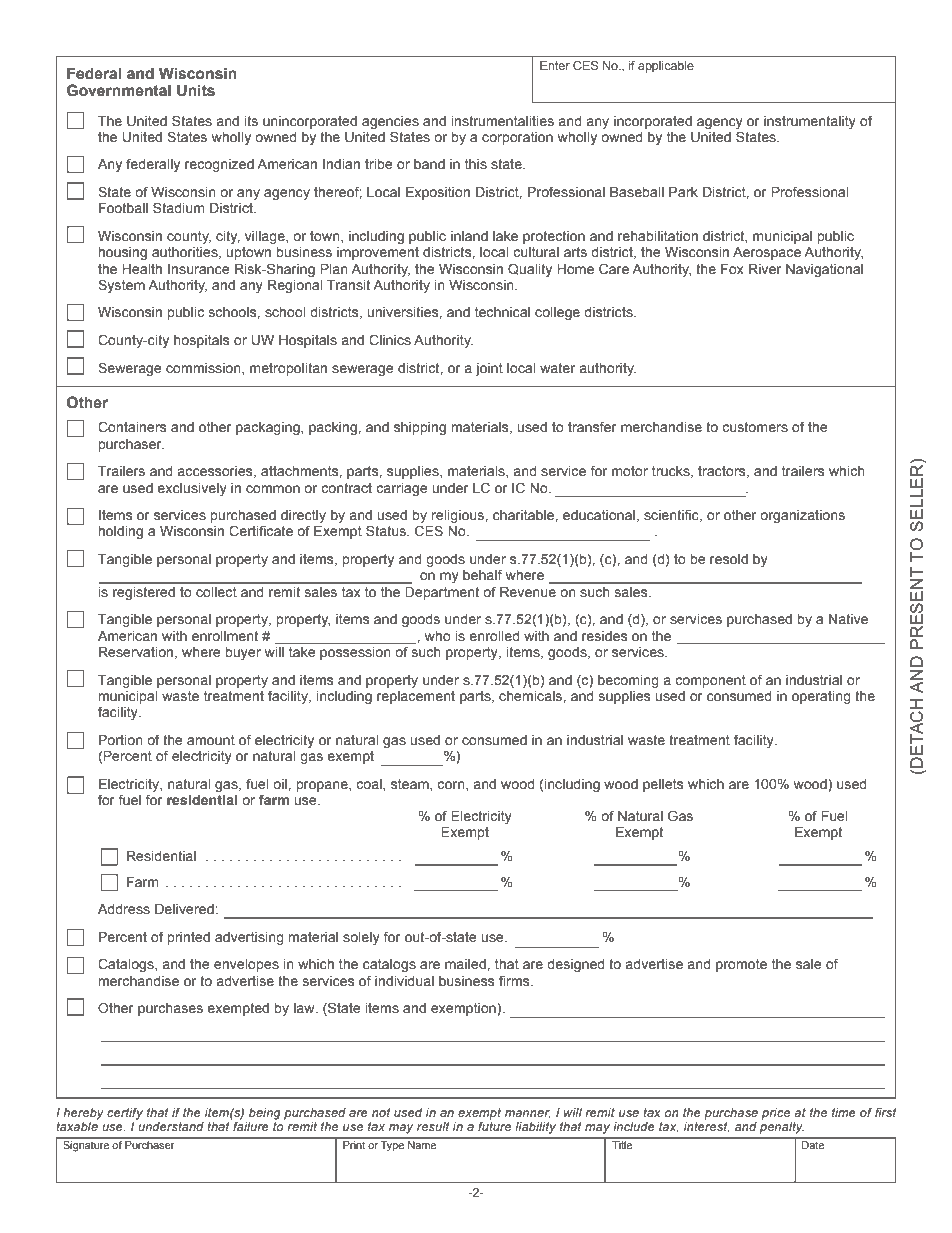 This screenshot has height=1233, width=952. What do you see at coordinates (494, 1125) in the screenshot?
I see `future` at bounding box center [494, 1125].
